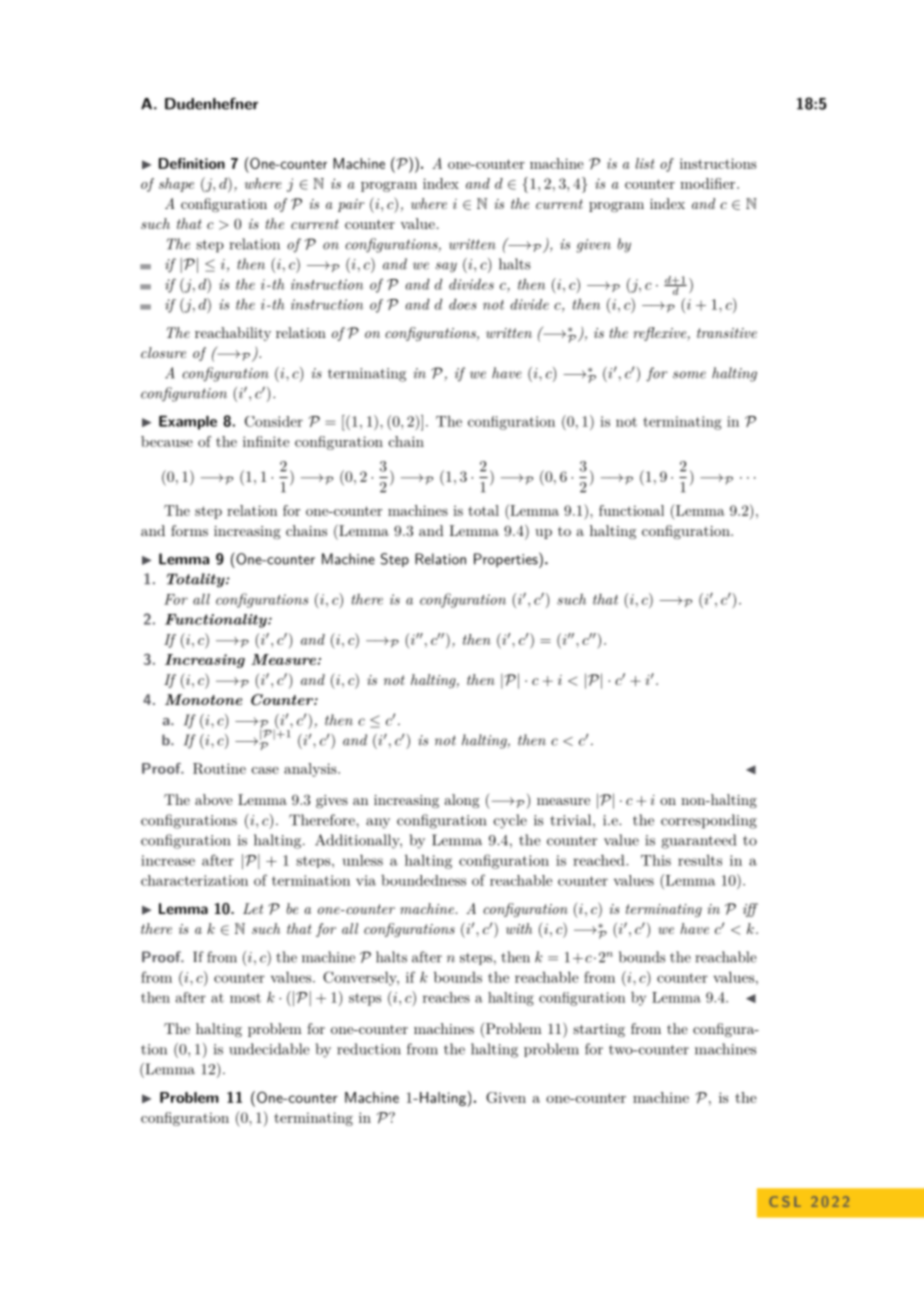 Image resolution: width=924 pixels, height=1308 pixels. What do you see at coordinates (599, 1030) in the page?
I see `starting` at bounding box center [599, 1030].
